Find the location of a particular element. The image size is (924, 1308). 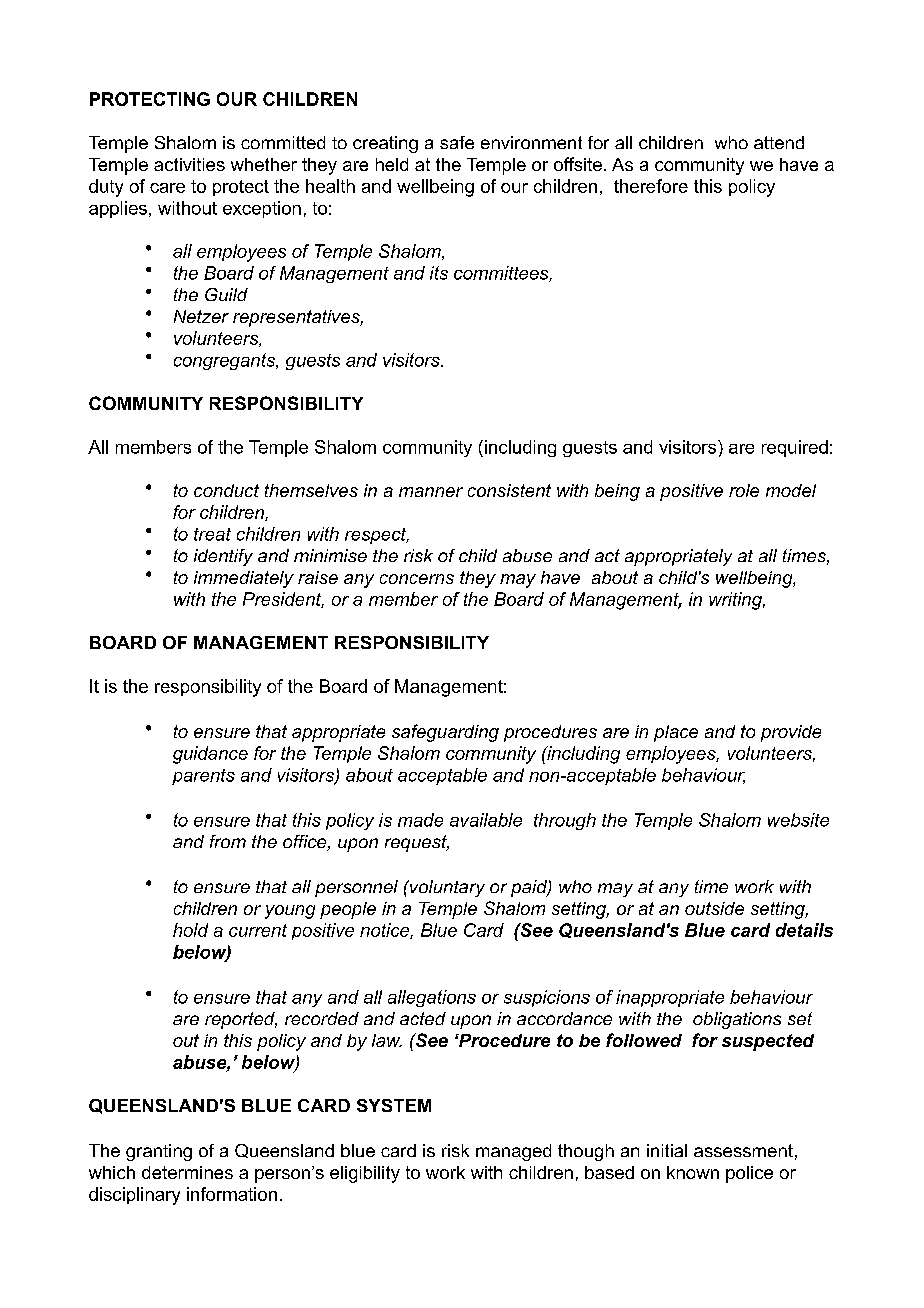

activities is located at coordinates (189, 164).
